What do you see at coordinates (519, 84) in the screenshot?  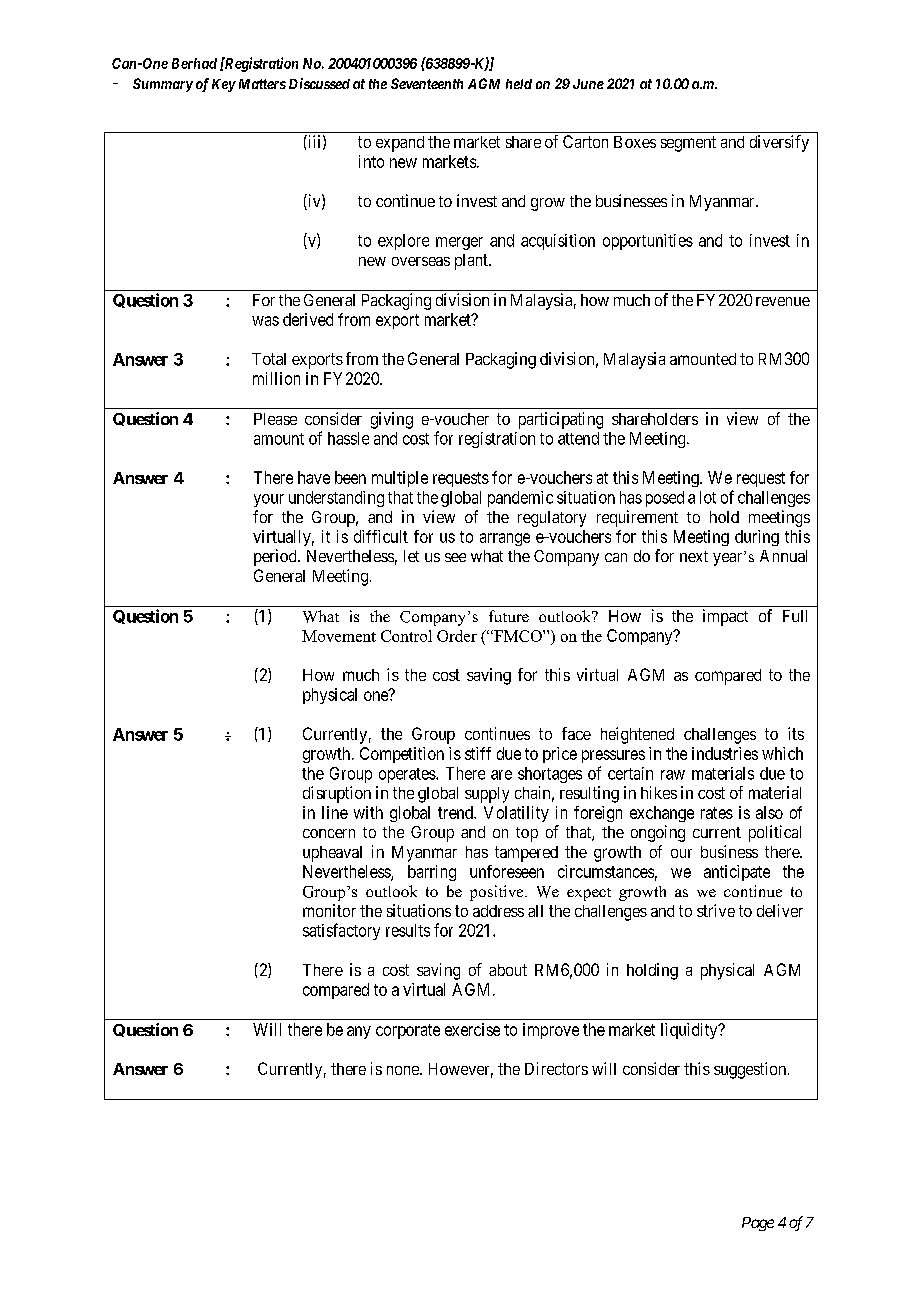 I see `held` at bounding box center [519, 84].
